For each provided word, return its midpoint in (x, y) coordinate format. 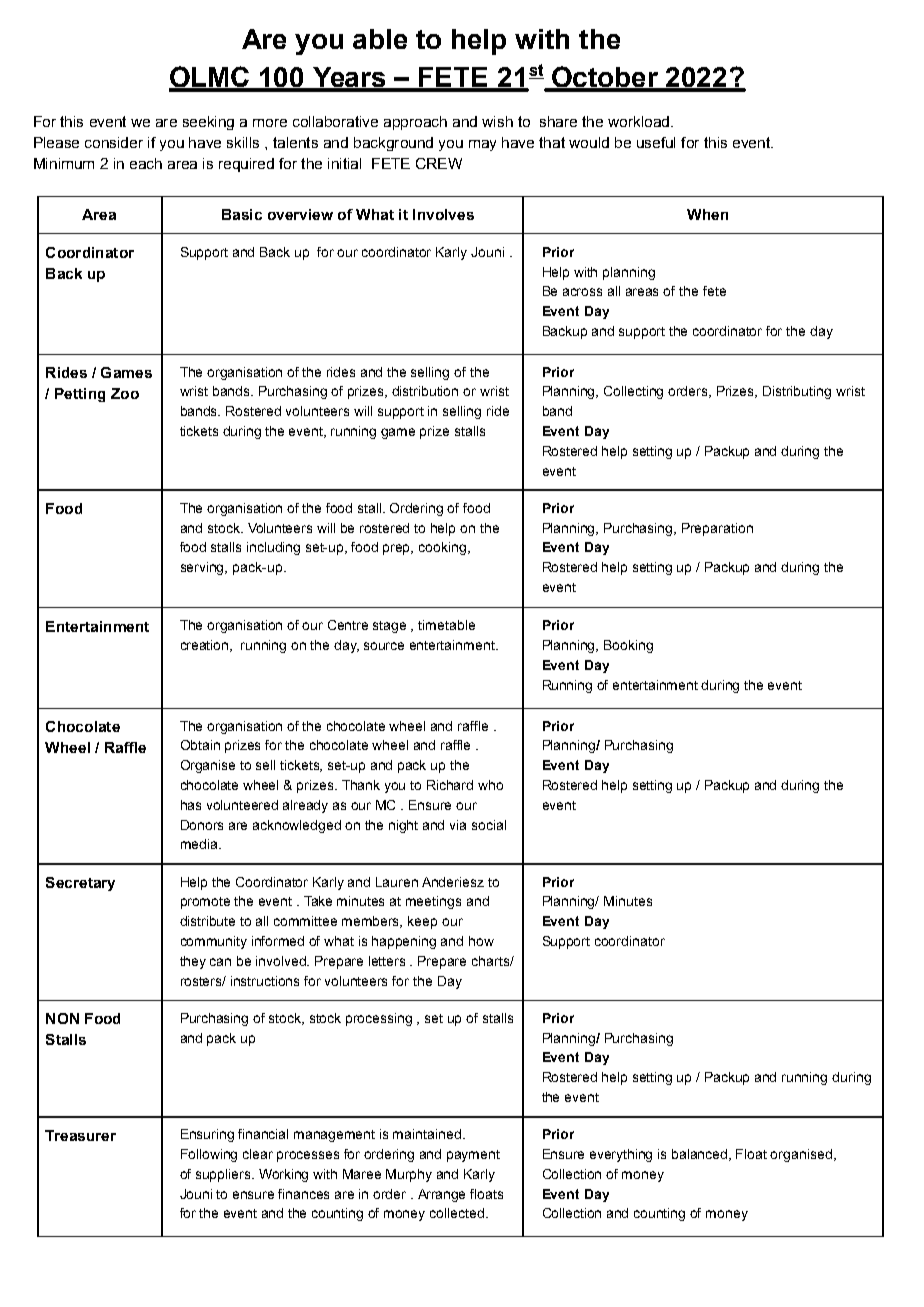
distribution (425, 391)
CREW (439, 163)
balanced (701, 1155)
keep (422, 922)
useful (656, 142)
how (481, 941)
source (384, 646)
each (146, 163)
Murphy (409, 1175)
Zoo (125, 393)
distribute (207, 921)
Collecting (633, 392)
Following (209, 1155)
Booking (628, 646)
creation (206, 646)
